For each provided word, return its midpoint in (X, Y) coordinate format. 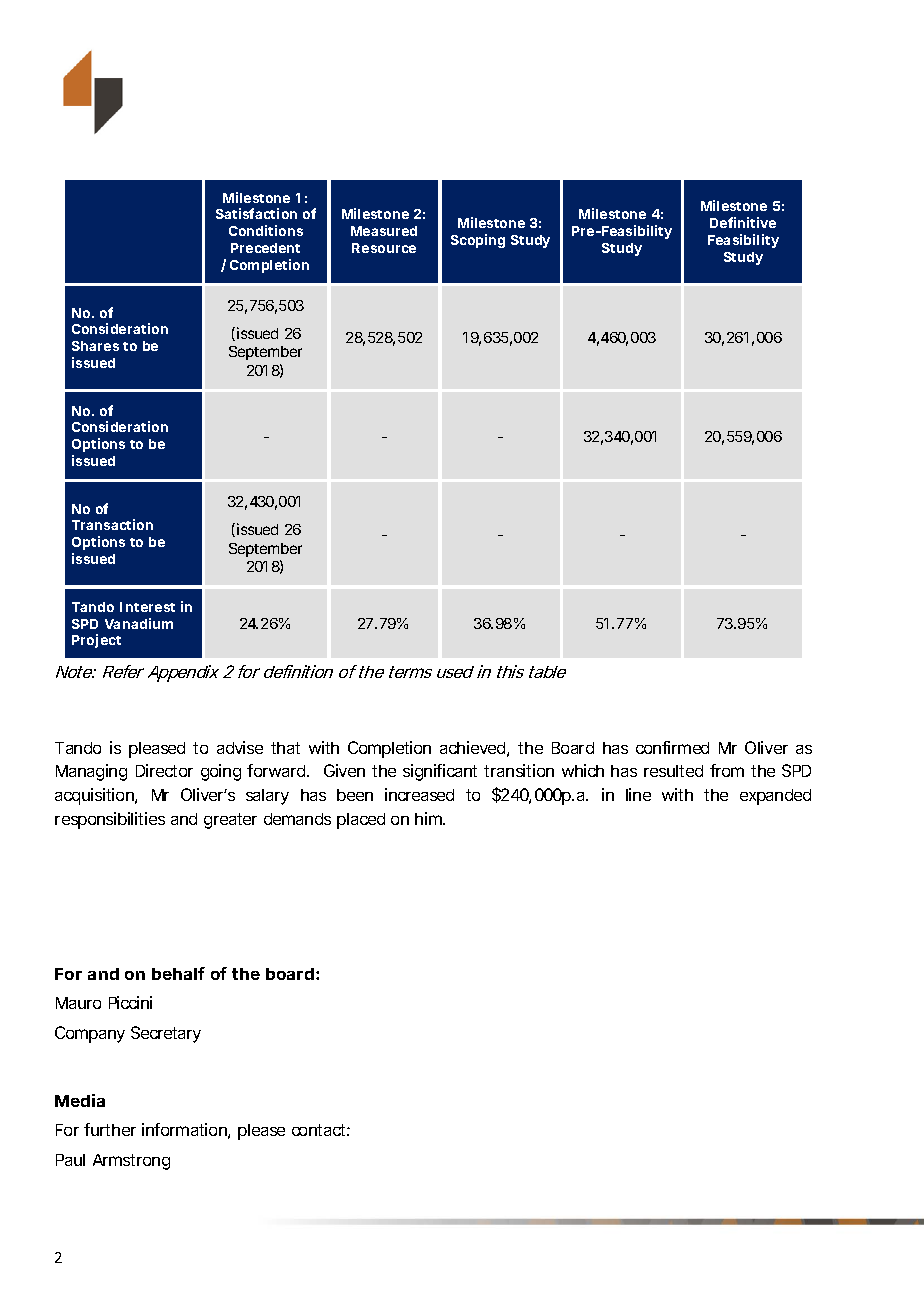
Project (96, 641)
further (110, 1129)
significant (440, 772)
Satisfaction (256, 213)
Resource (384, 248)
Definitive (743, 222)
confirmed (672, 747)
